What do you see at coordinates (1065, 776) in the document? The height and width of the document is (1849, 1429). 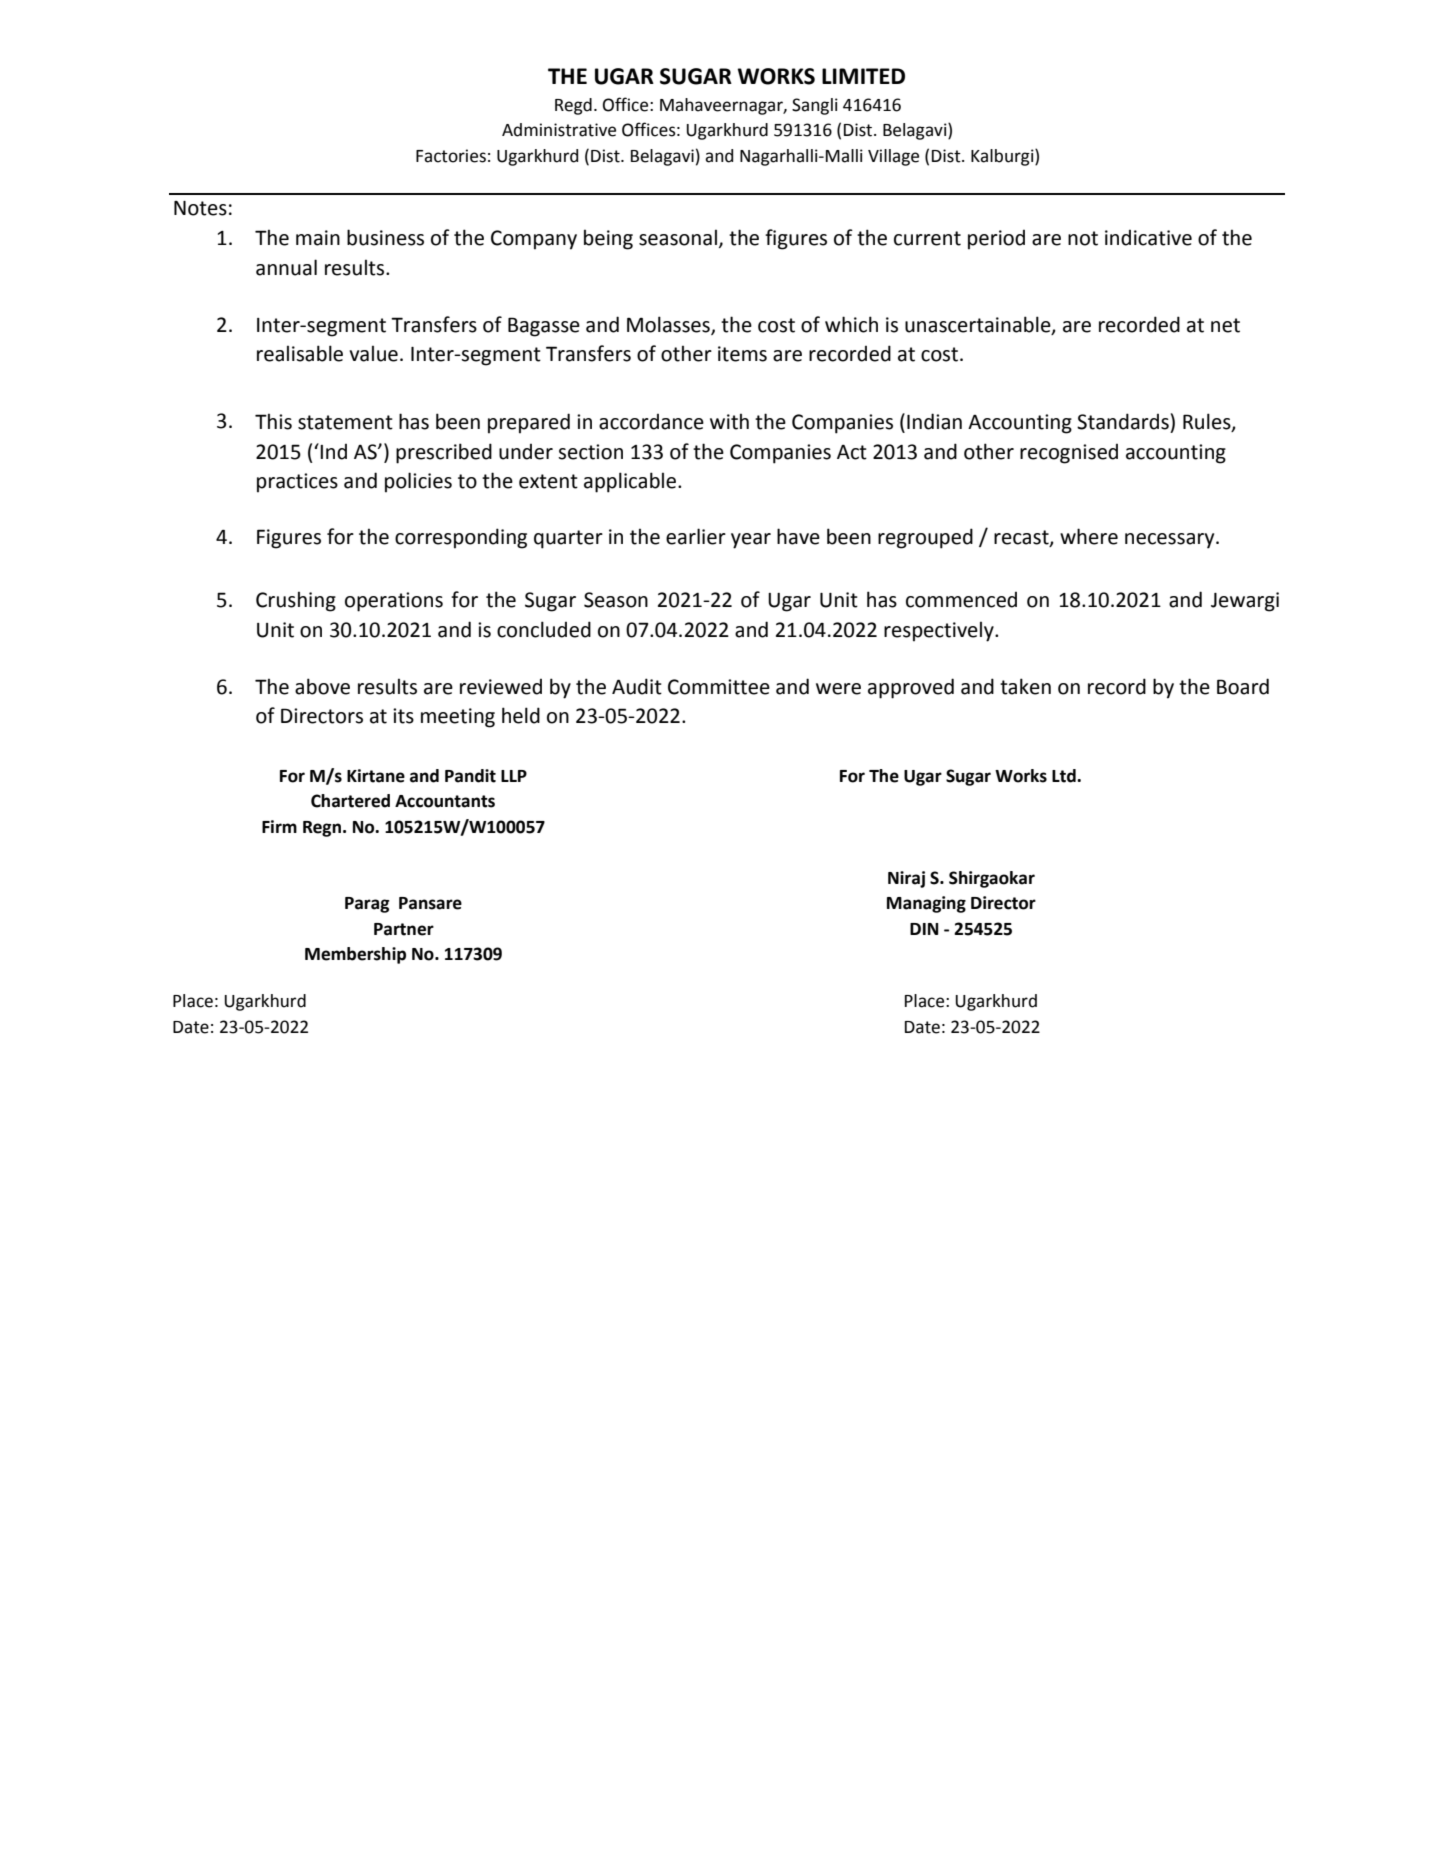 I see `Ltd` at bounding box center [1065, 776].
